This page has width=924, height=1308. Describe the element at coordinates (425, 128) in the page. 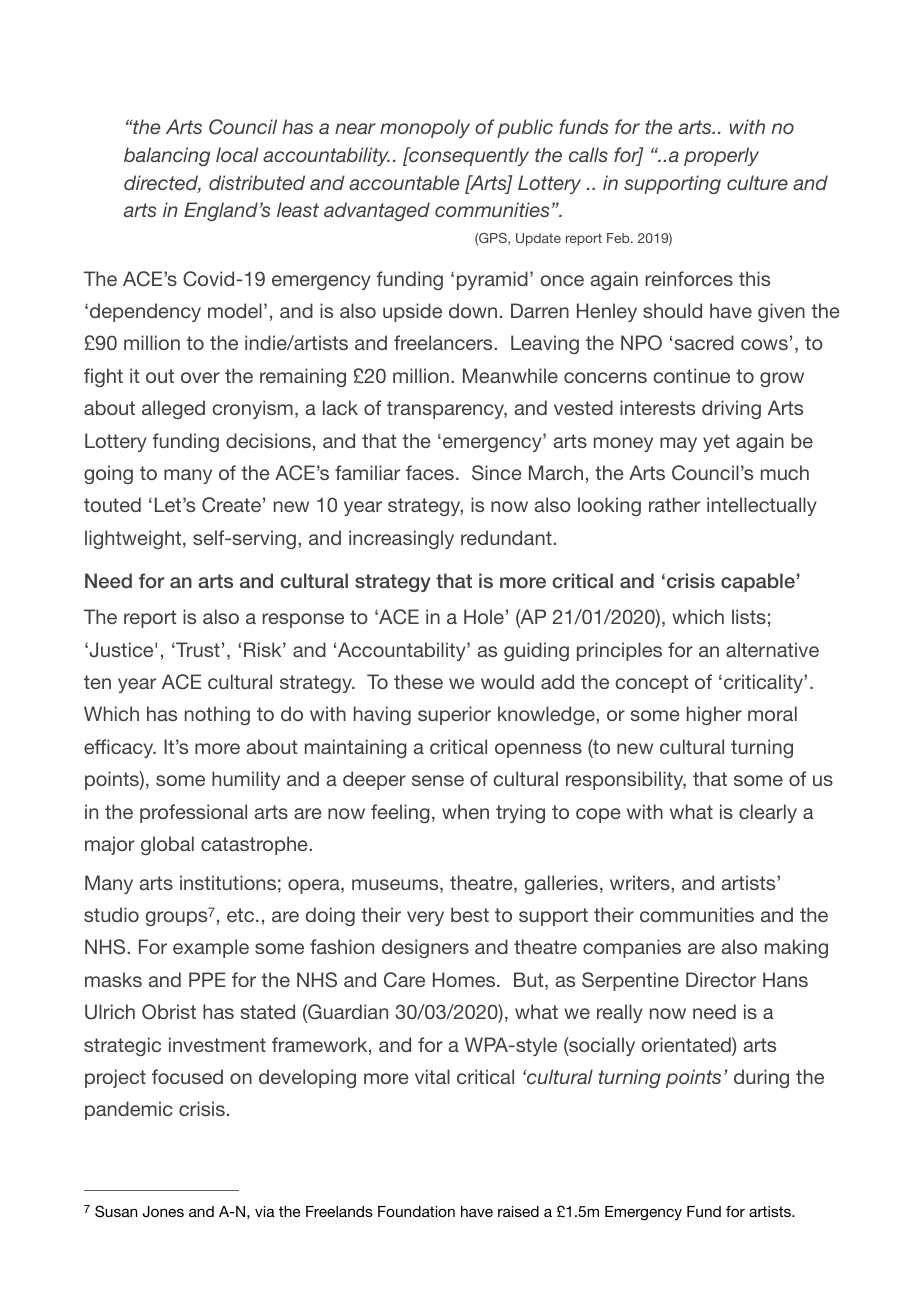

I see `monopoly` at that location.
